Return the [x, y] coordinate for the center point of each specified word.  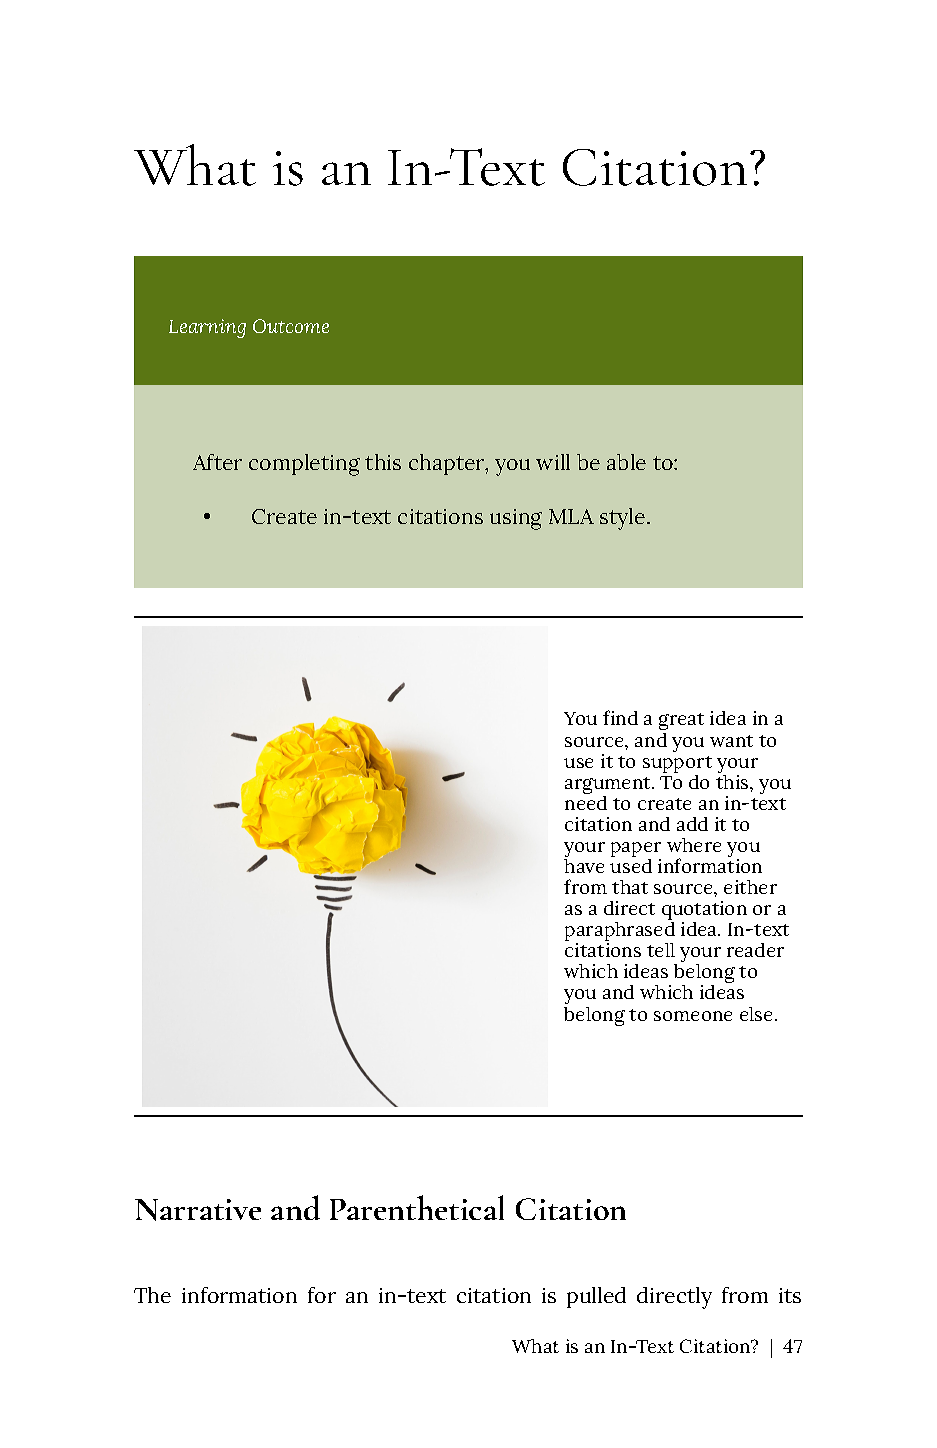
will [553, 462]
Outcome [291, 326]
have [584, 866]
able [626, 462]
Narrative [198, 1210]
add [692, 824]
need [586, 801]
